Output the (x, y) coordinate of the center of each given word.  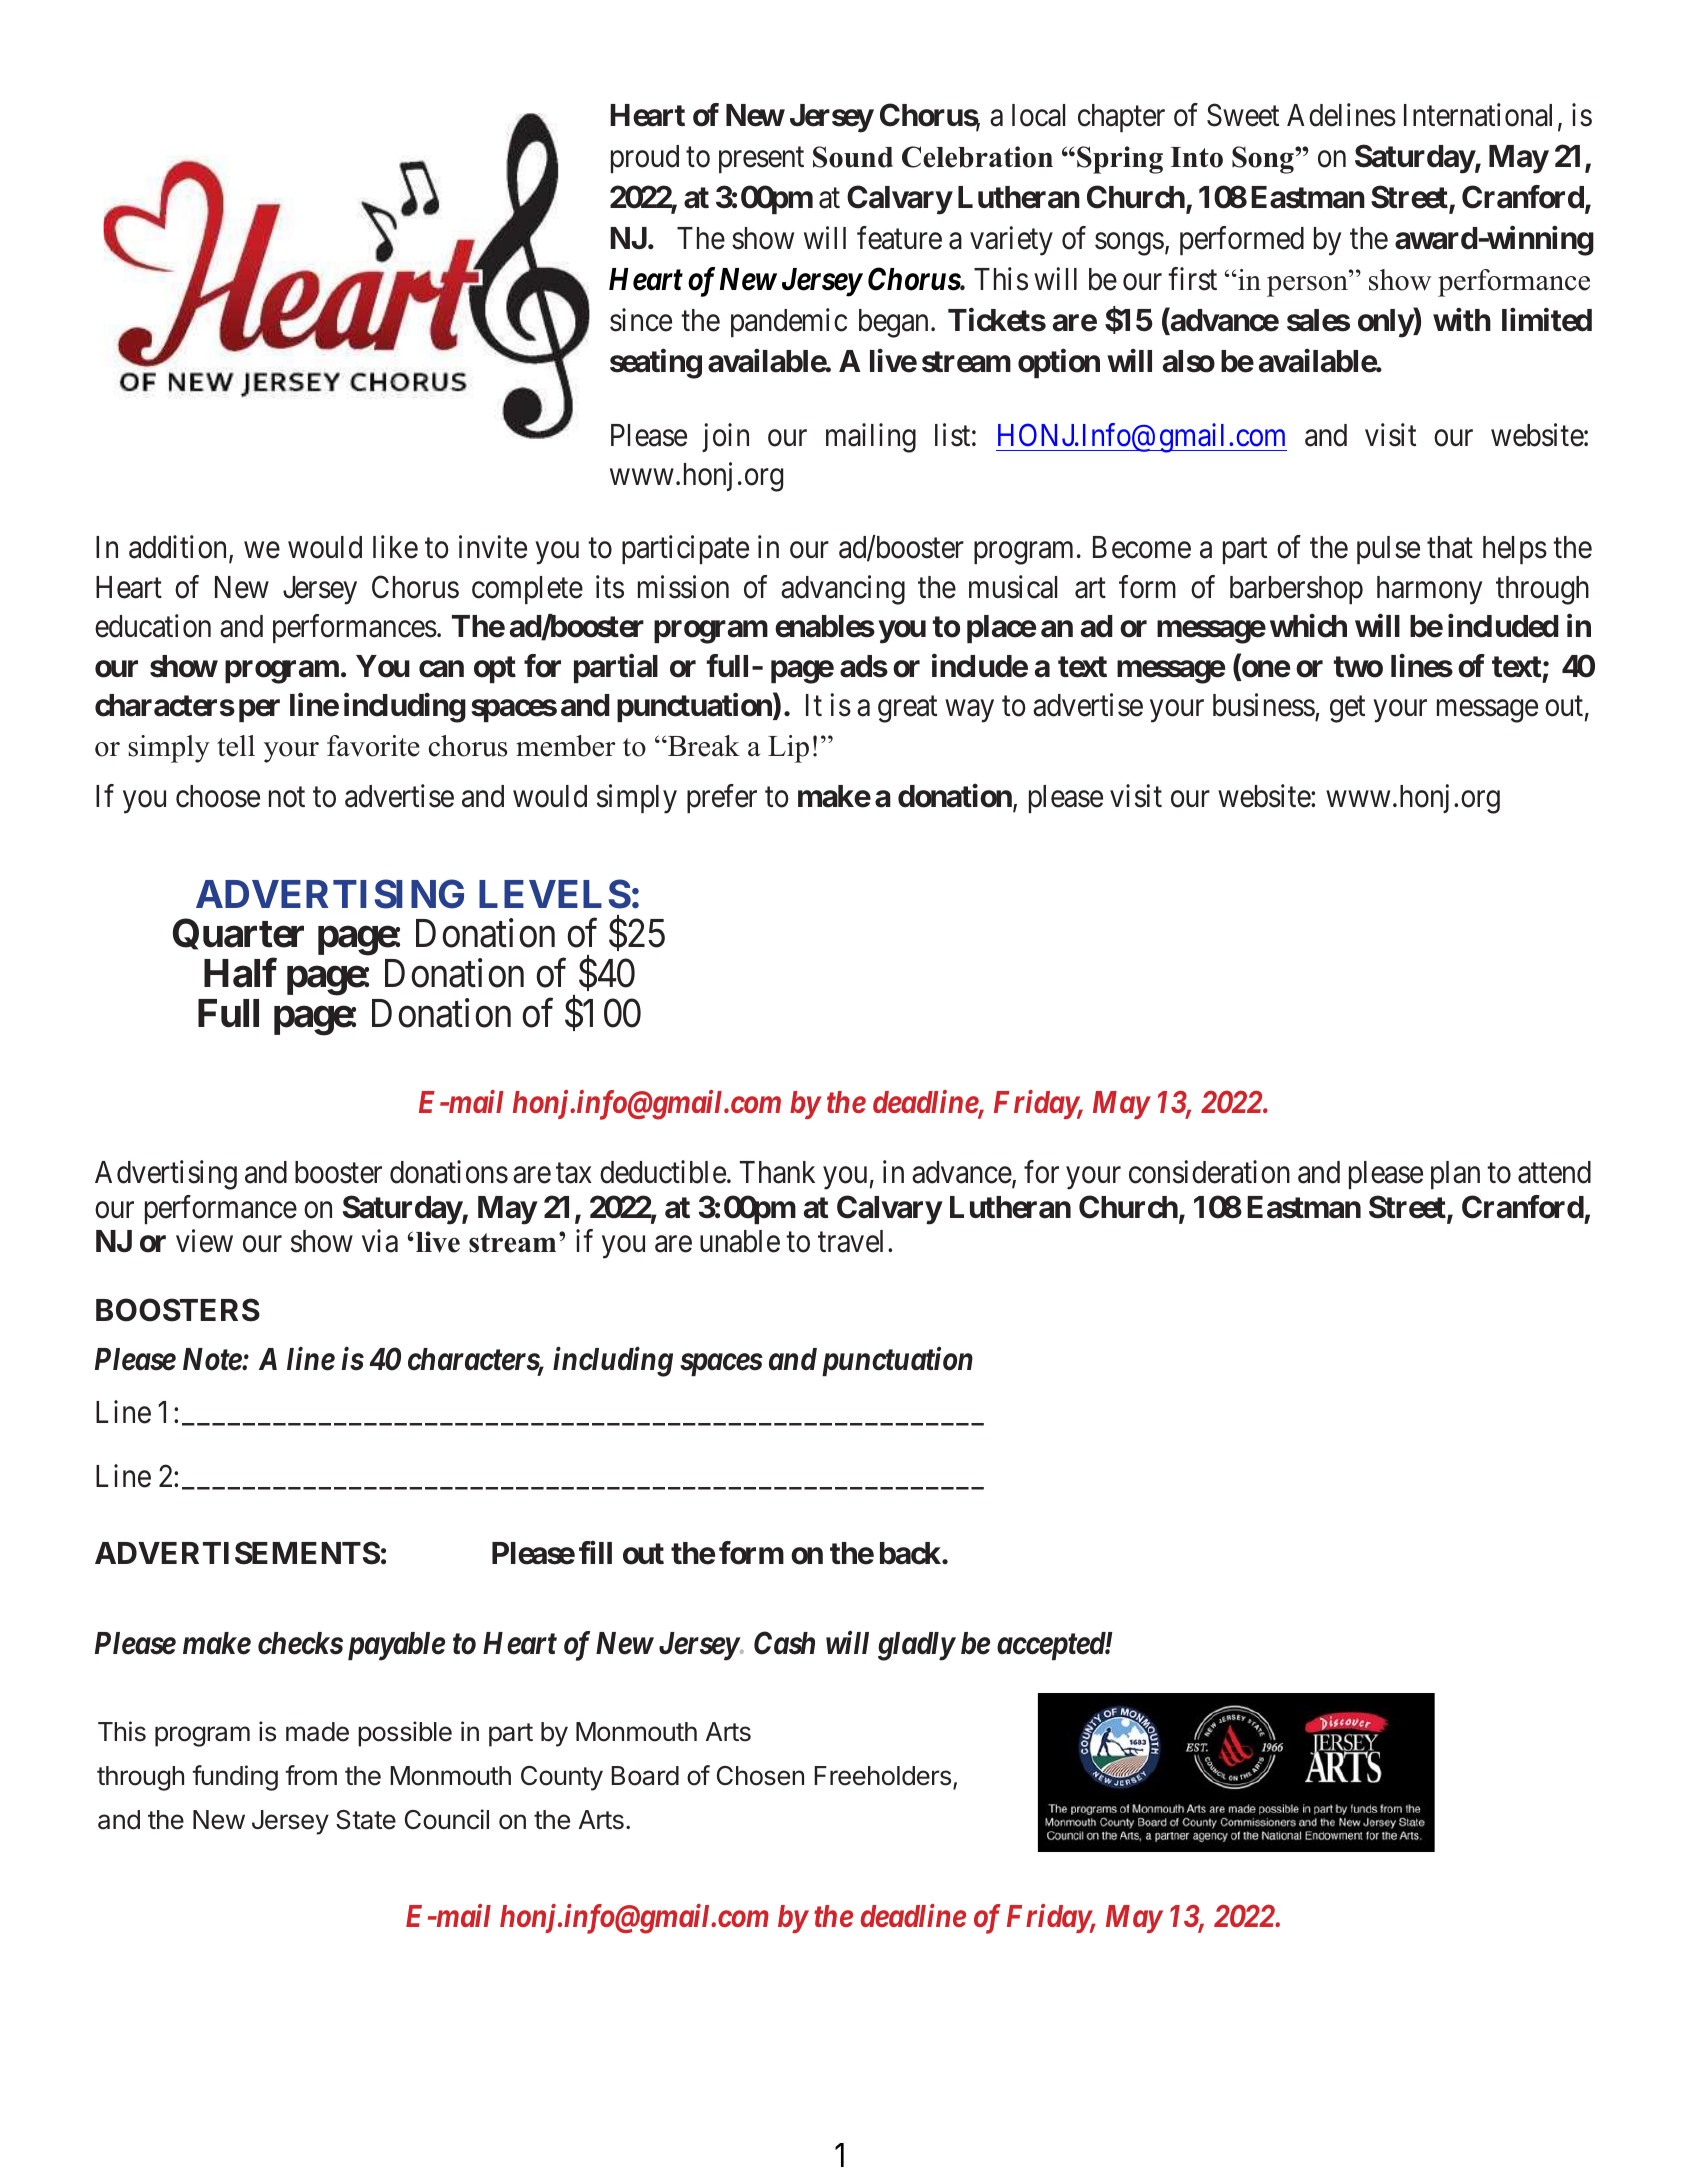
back (911, 1553)
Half (240, 973)
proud (645, 159)
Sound (853, 157)
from (311, 1775)
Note (213, 1359)
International (1478, 115)
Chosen (760, 1776)
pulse (1388, 550)
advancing (843, 590)
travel (853, 1241)
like (395, 547)
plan (1455, 1175)
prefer (722, 798)
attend (1554, 1172)
